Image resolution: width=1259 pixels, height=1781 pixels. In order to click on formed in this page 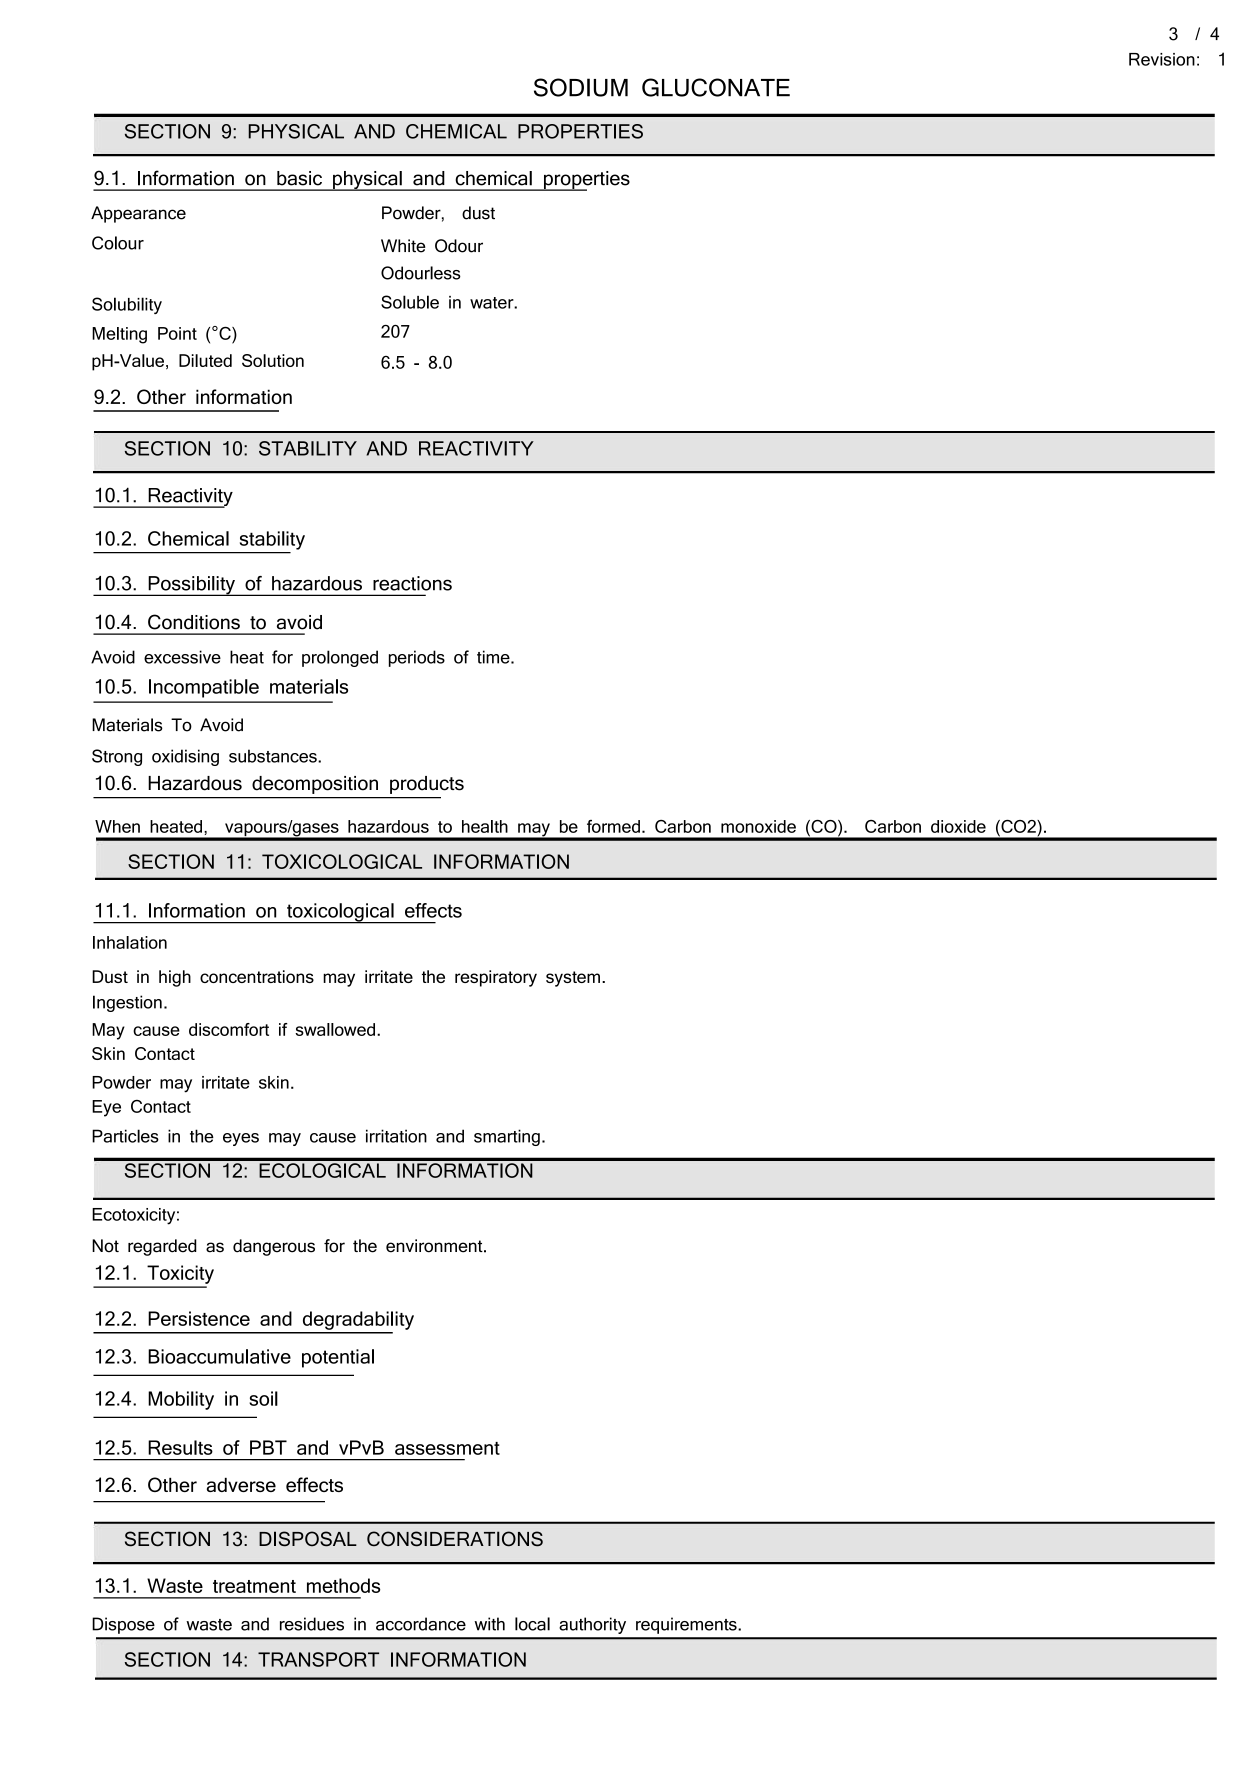, I will do `click(613, 826)`.
